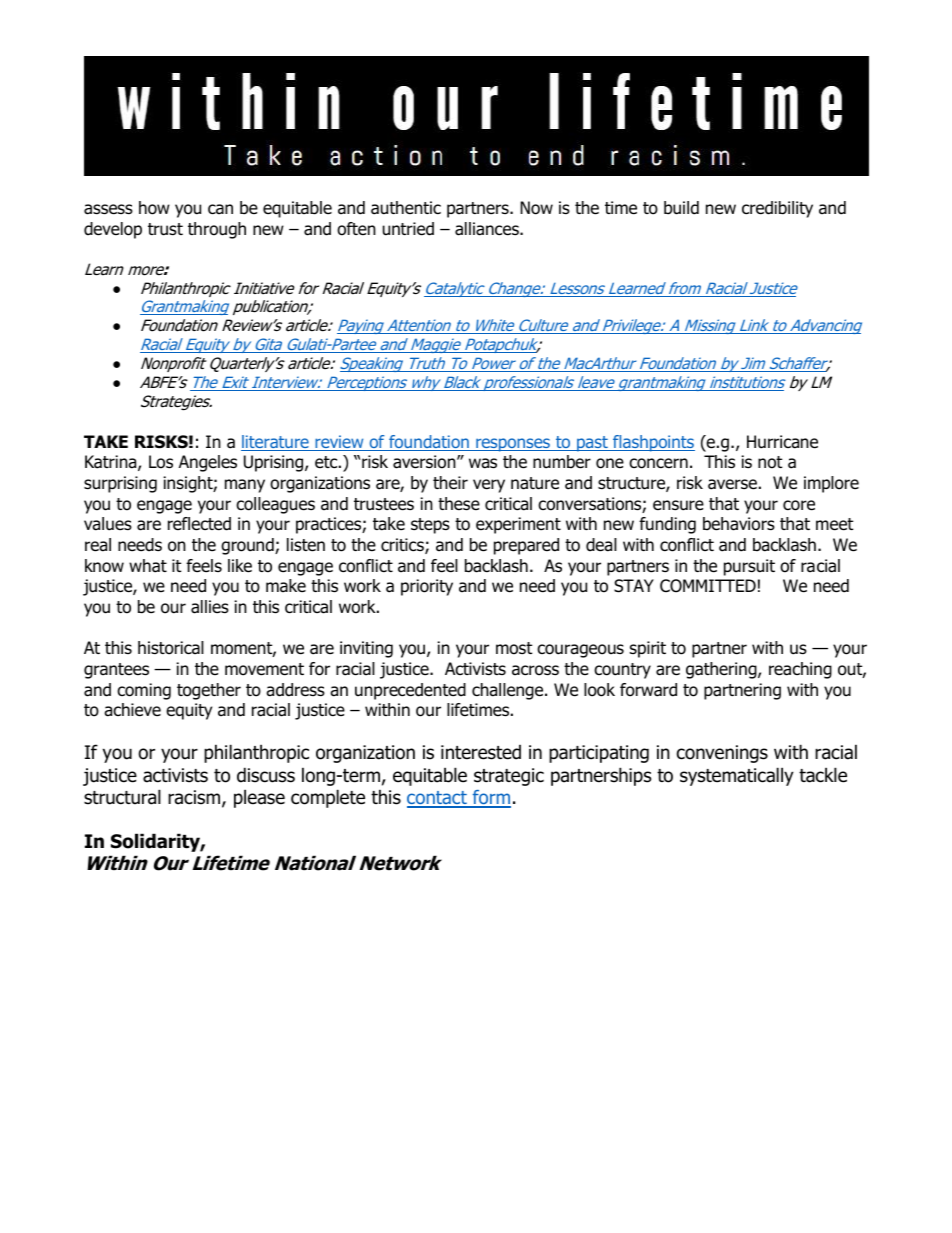 The width and height of the screenshot is (952, 1233). I want to click on strategic, so click(509, 777).
